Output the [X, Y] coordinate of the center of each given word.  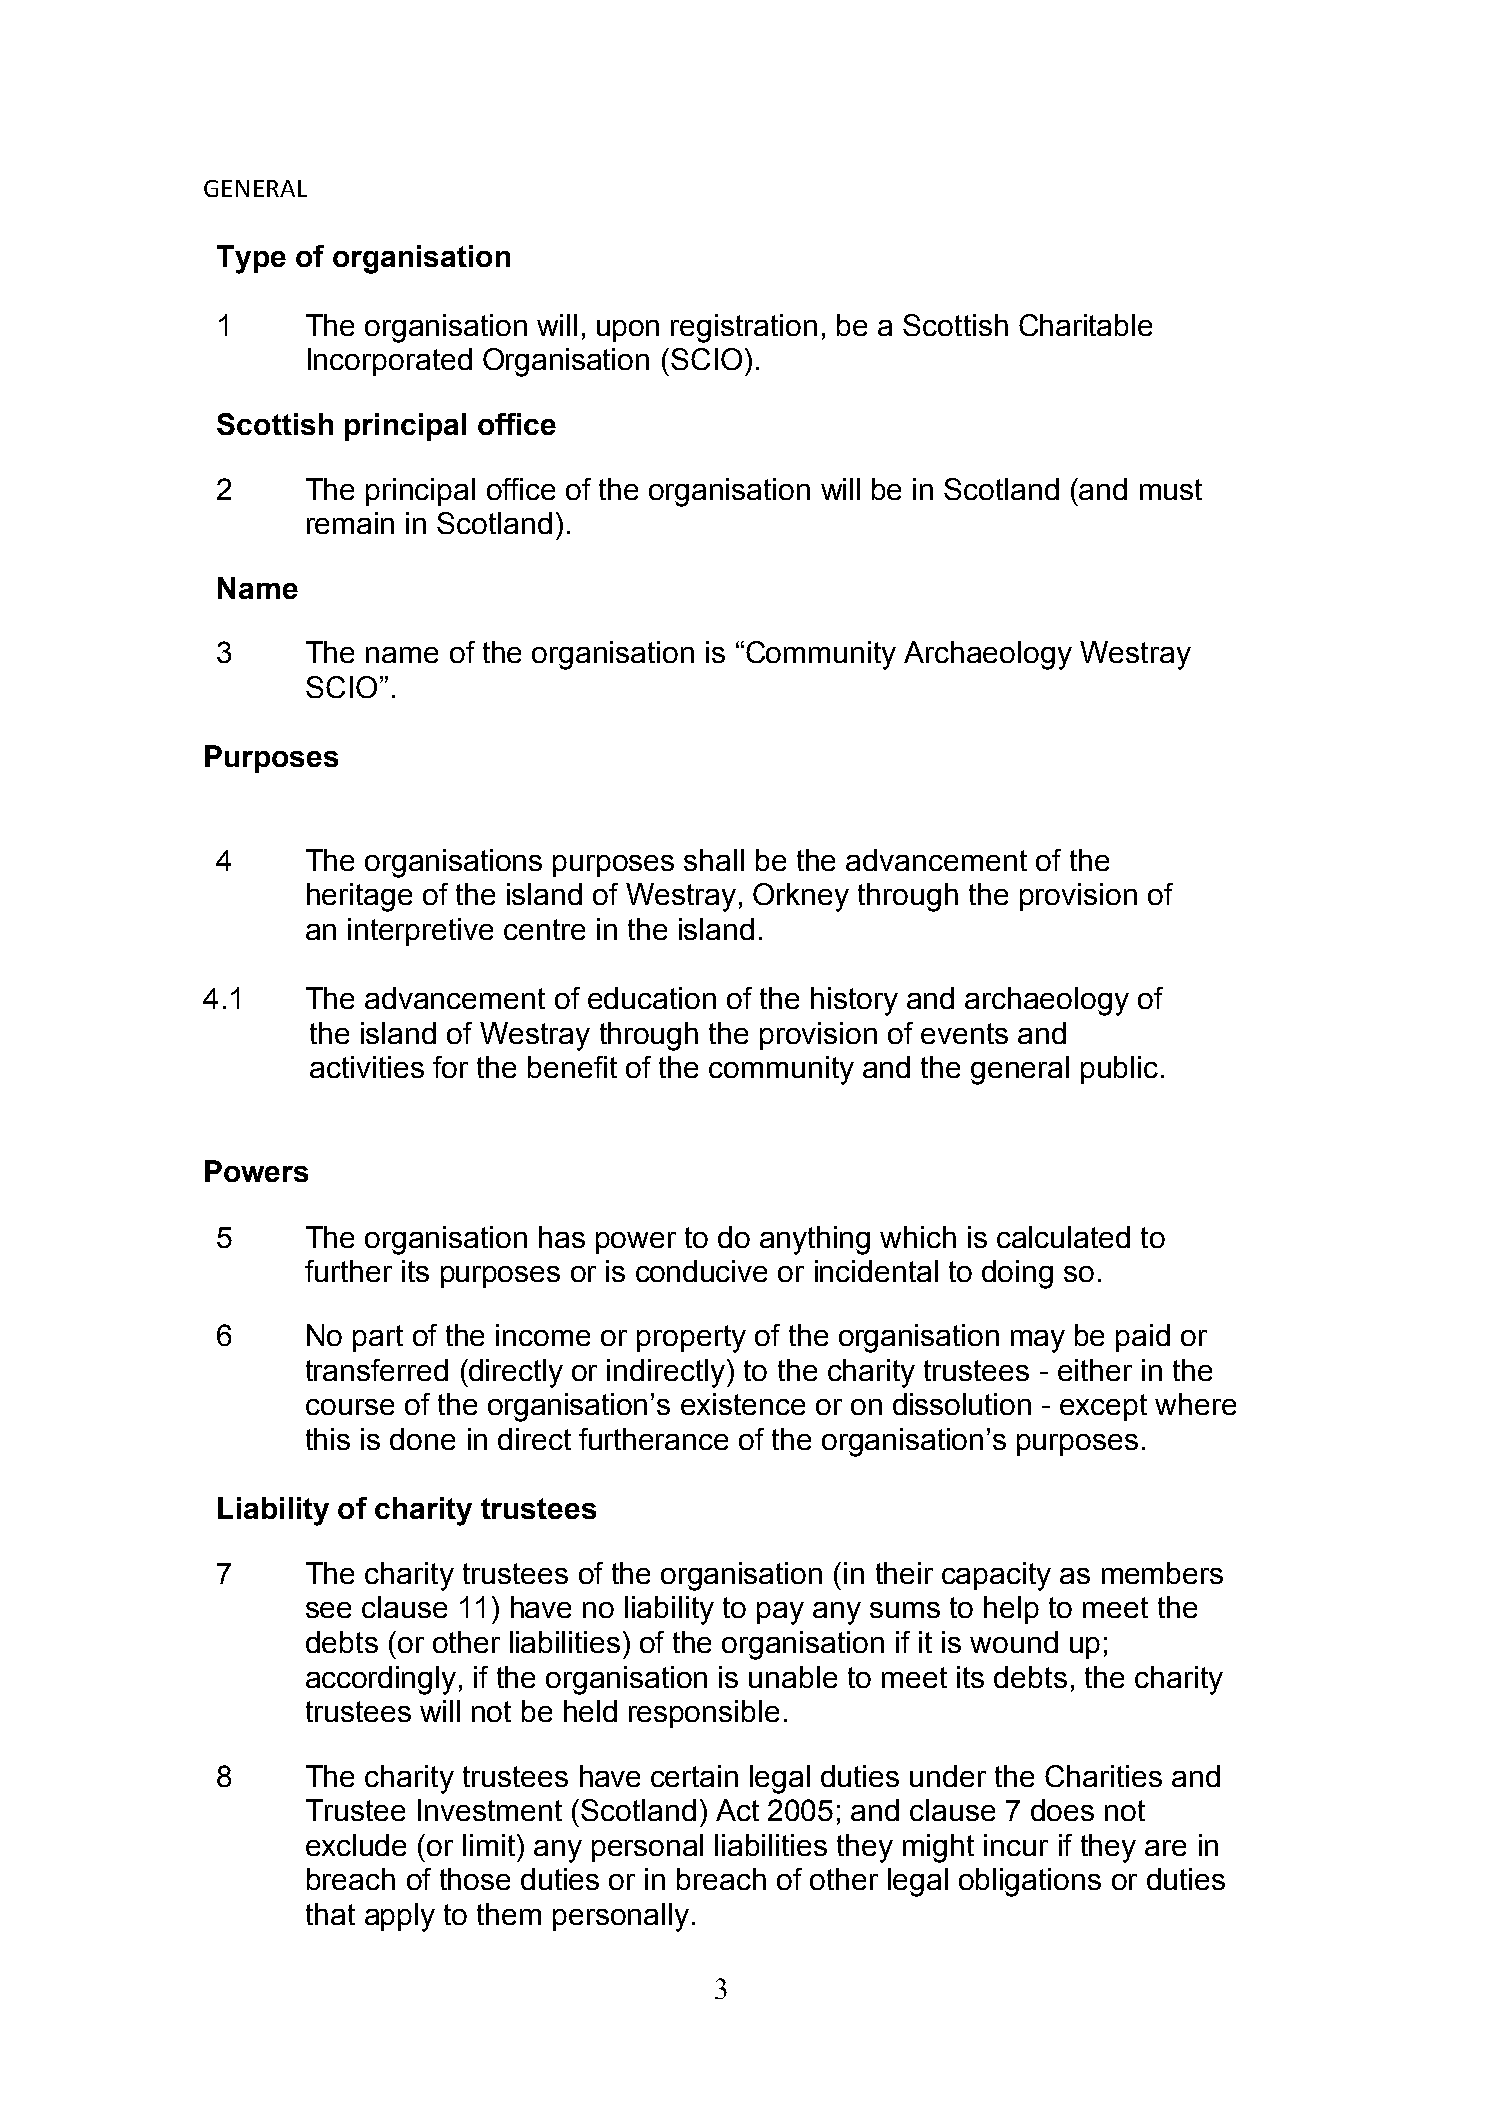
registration [744, 328]
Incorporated [390, 362]
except [1103, 1407]
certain [694, 1776]
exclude [356, 1845]
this [328, 1439]
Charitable [1085, 325]
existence [743, 1404]
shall [714, 860]
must [1171, 489]
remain [350, 523]
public [1119, 1070]
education [652, 998]
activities [367, 1067]
